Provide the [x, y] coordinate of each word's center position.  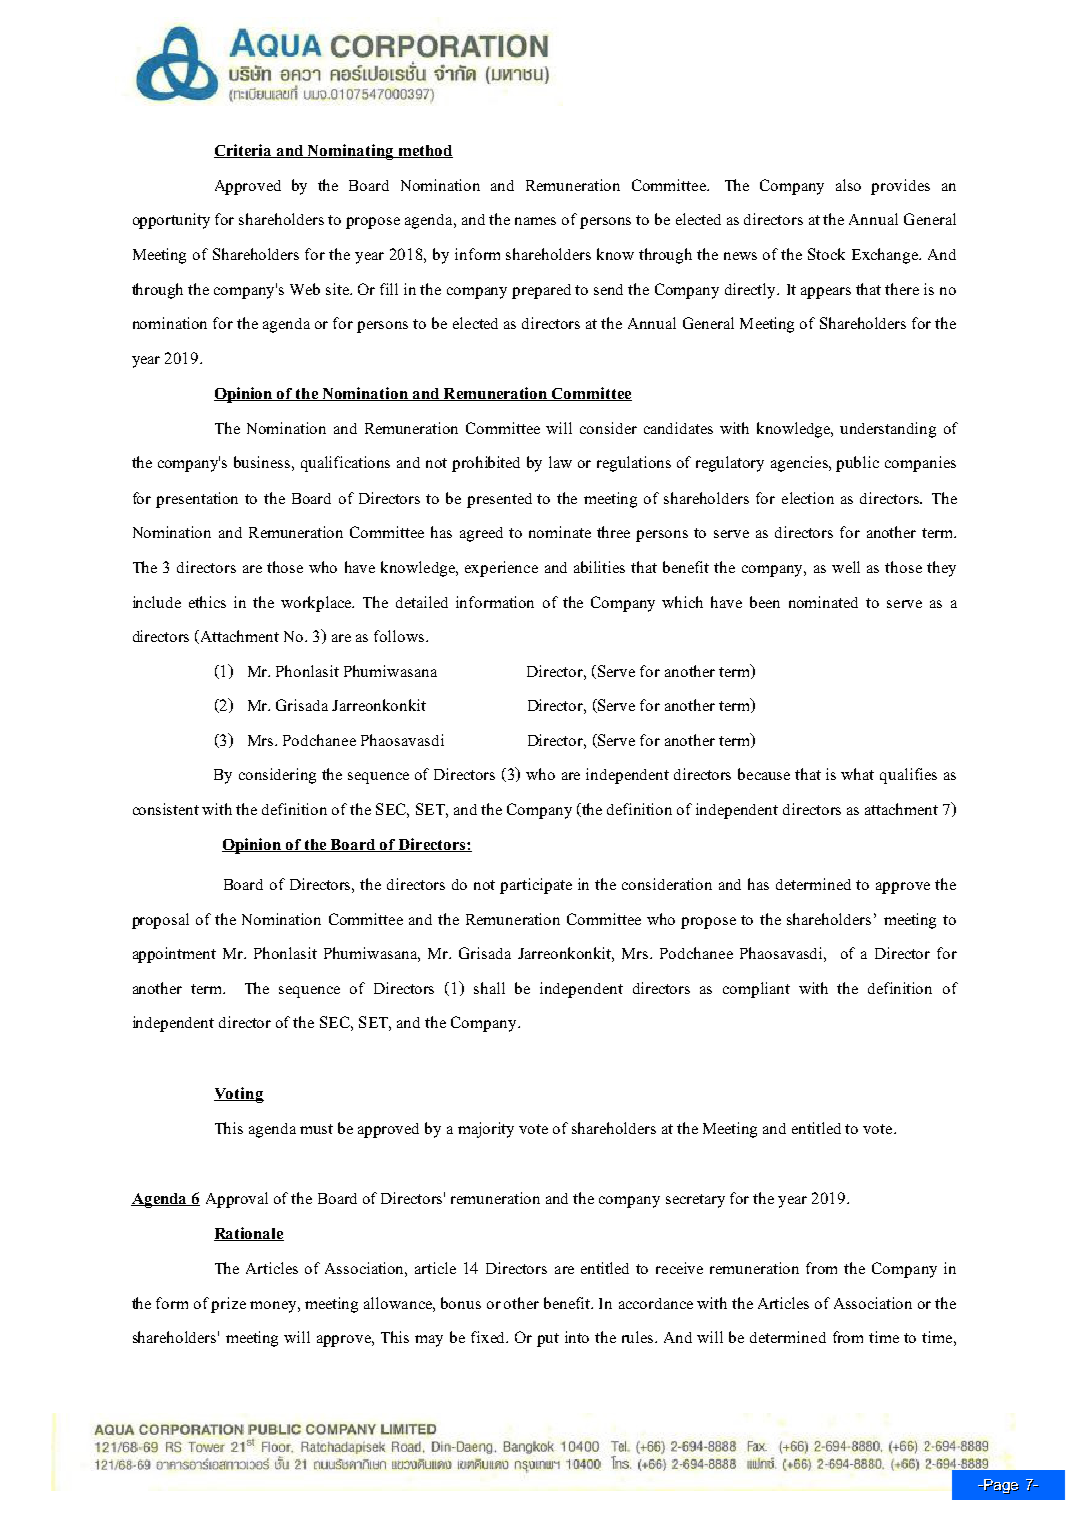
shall [489, 988]
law [560, 462]
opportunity [171, 221]
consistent [166, 809]
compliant [756, 990]
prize [228, 1305]
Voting [239, 1095]
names [535, 221]
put [548, 1340]
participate [536, 886]
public [857, 464]
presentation [197, 500]
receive [679, 1268]
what [857, 774]
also [848, 185]
